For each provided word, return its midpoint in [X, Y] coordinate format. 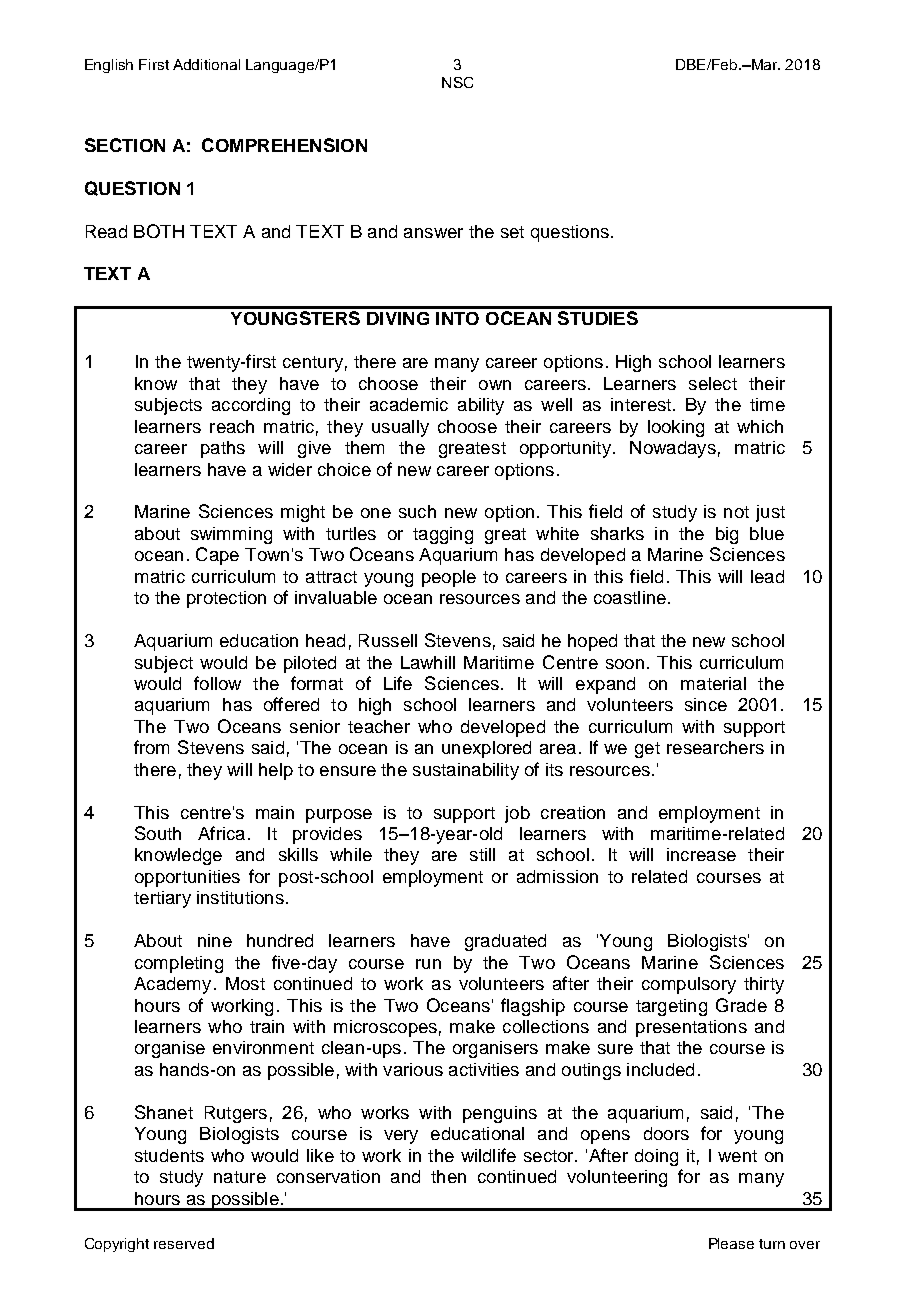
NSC [457, 82]
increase [701, 854]
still [482, 854]
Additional [206, 64]
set [512, 232]
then [448, 1176]
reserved [184, 1243]
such [417, 511]
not [736, 512]
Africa [221, 833]
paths [223, 449]
